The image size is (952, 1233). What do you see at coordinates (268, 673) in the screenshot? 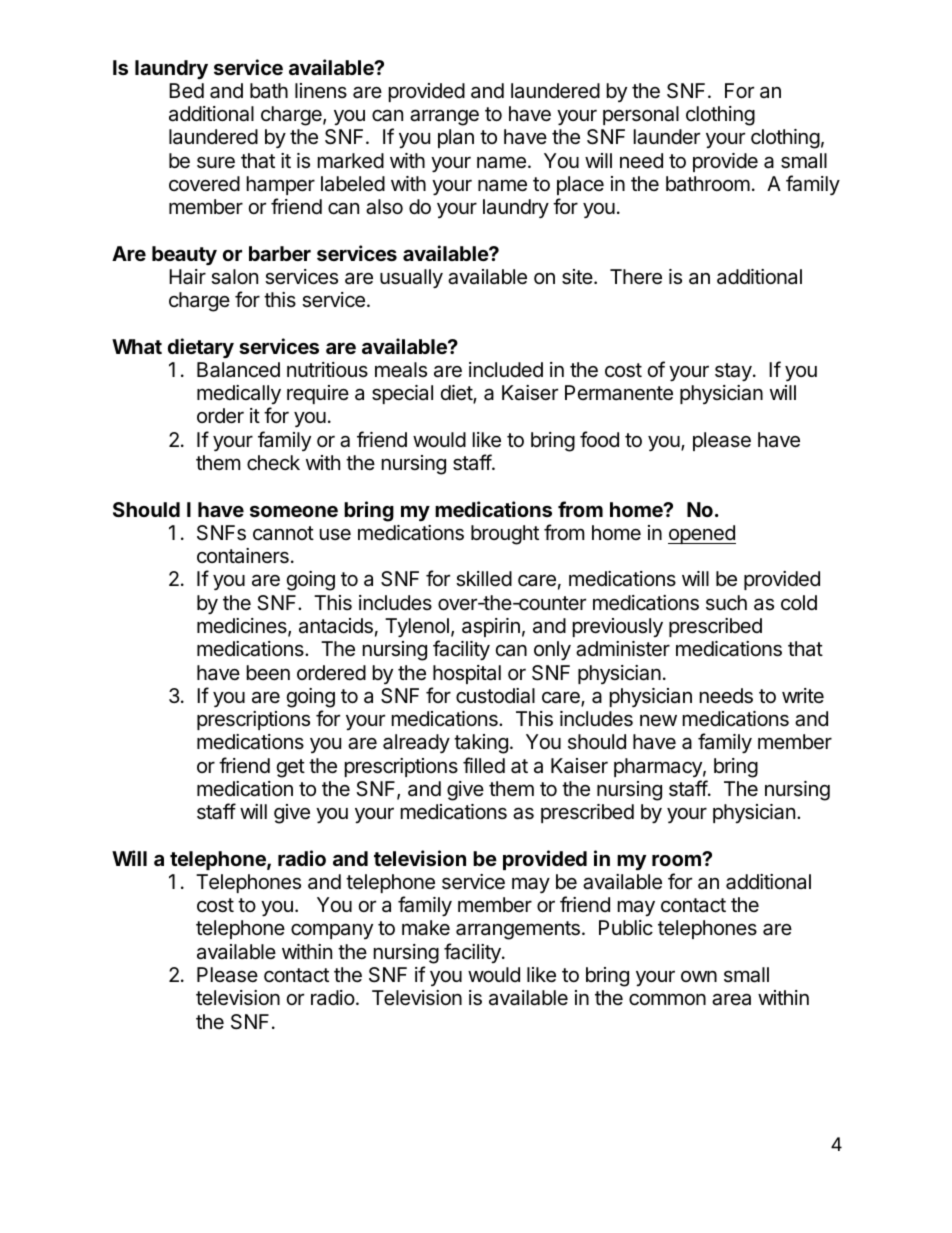
I see `been` at bounding box center [268, 673].
